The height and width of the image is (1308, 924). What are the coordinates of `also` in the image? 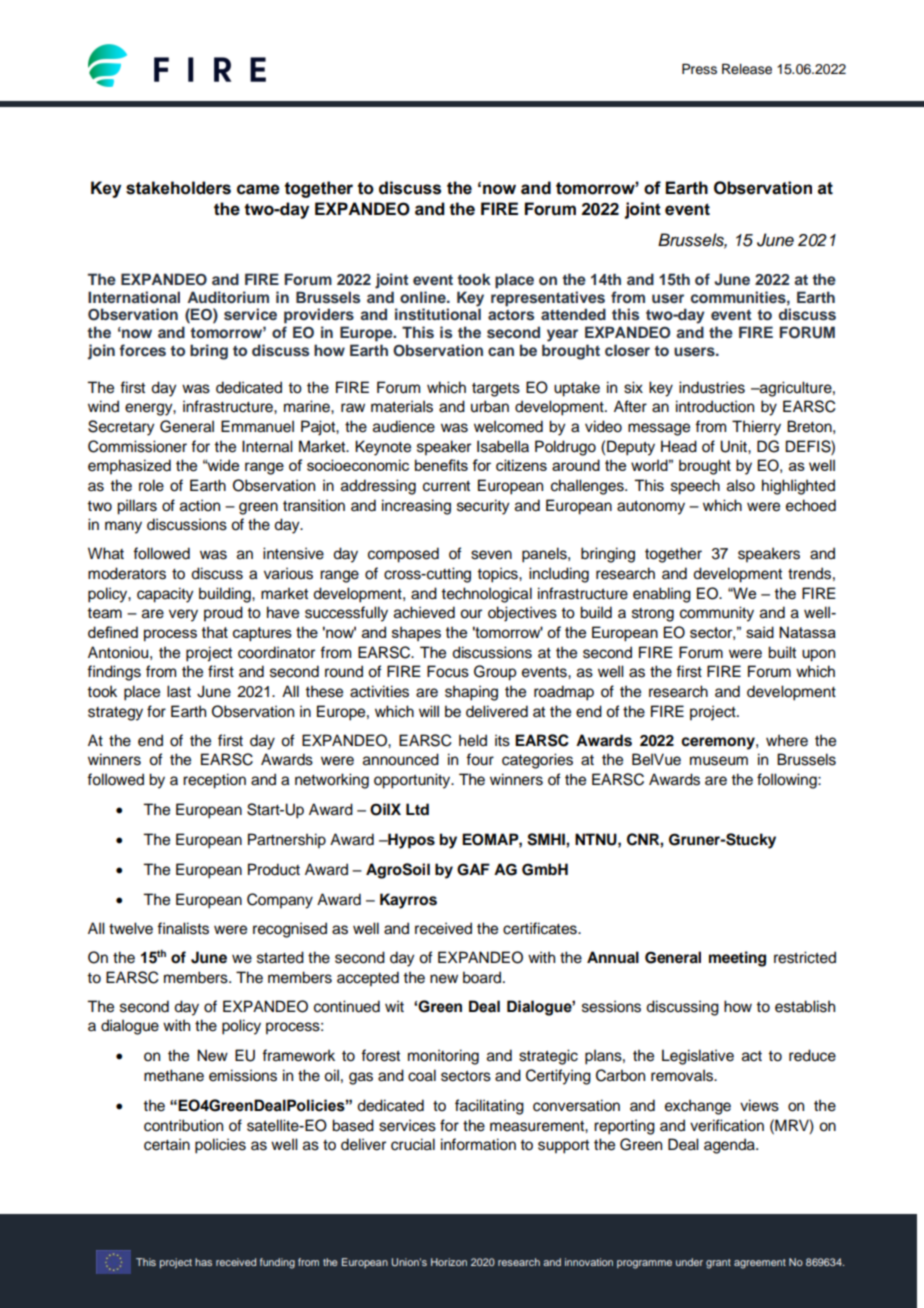 It's located at (741, 485).
